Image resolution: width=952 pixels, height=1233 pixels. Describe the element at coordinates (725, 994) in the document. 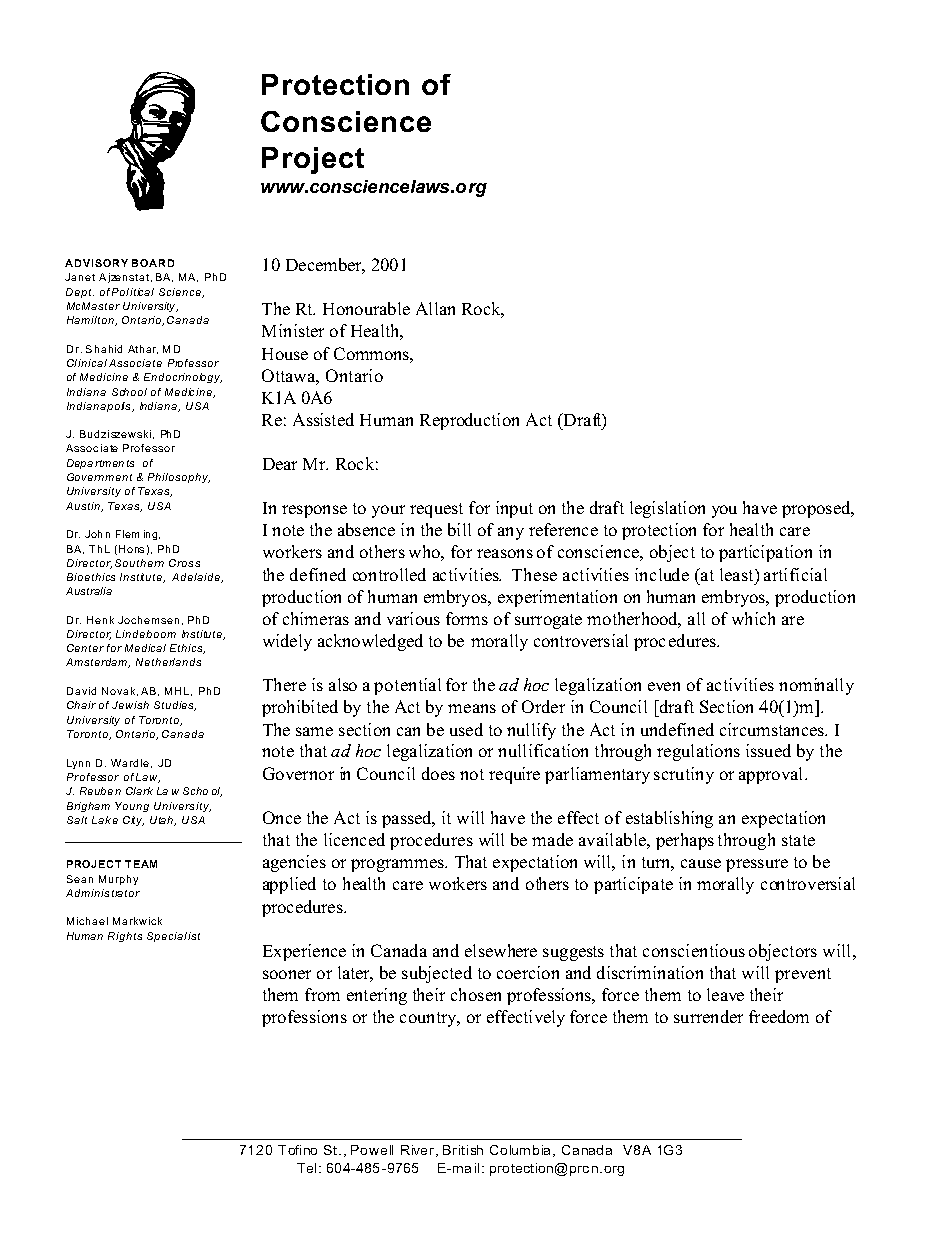

I see `leave` at that location.
